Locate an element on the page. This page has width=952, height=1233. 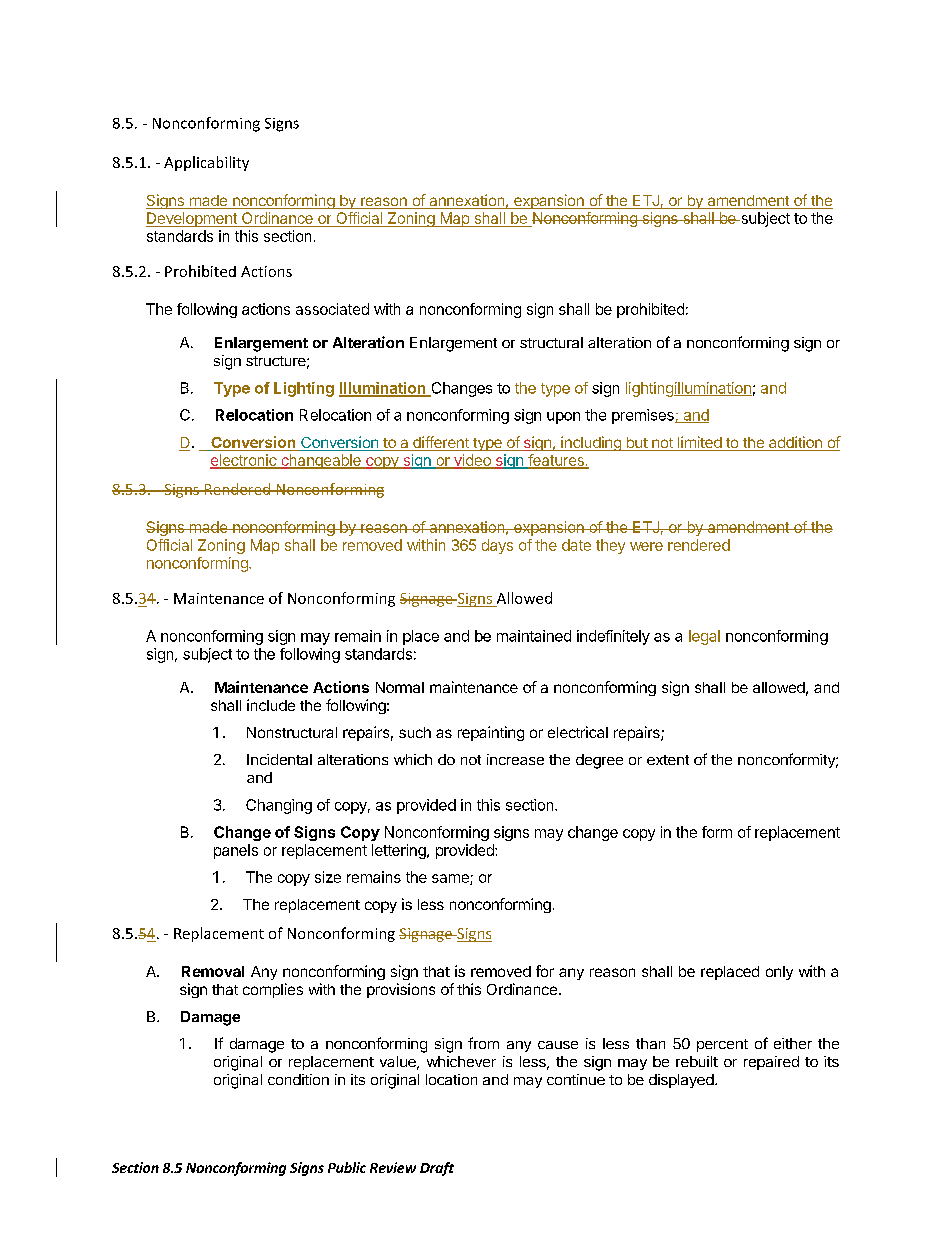
associated is located at coordinates (332, 309).
